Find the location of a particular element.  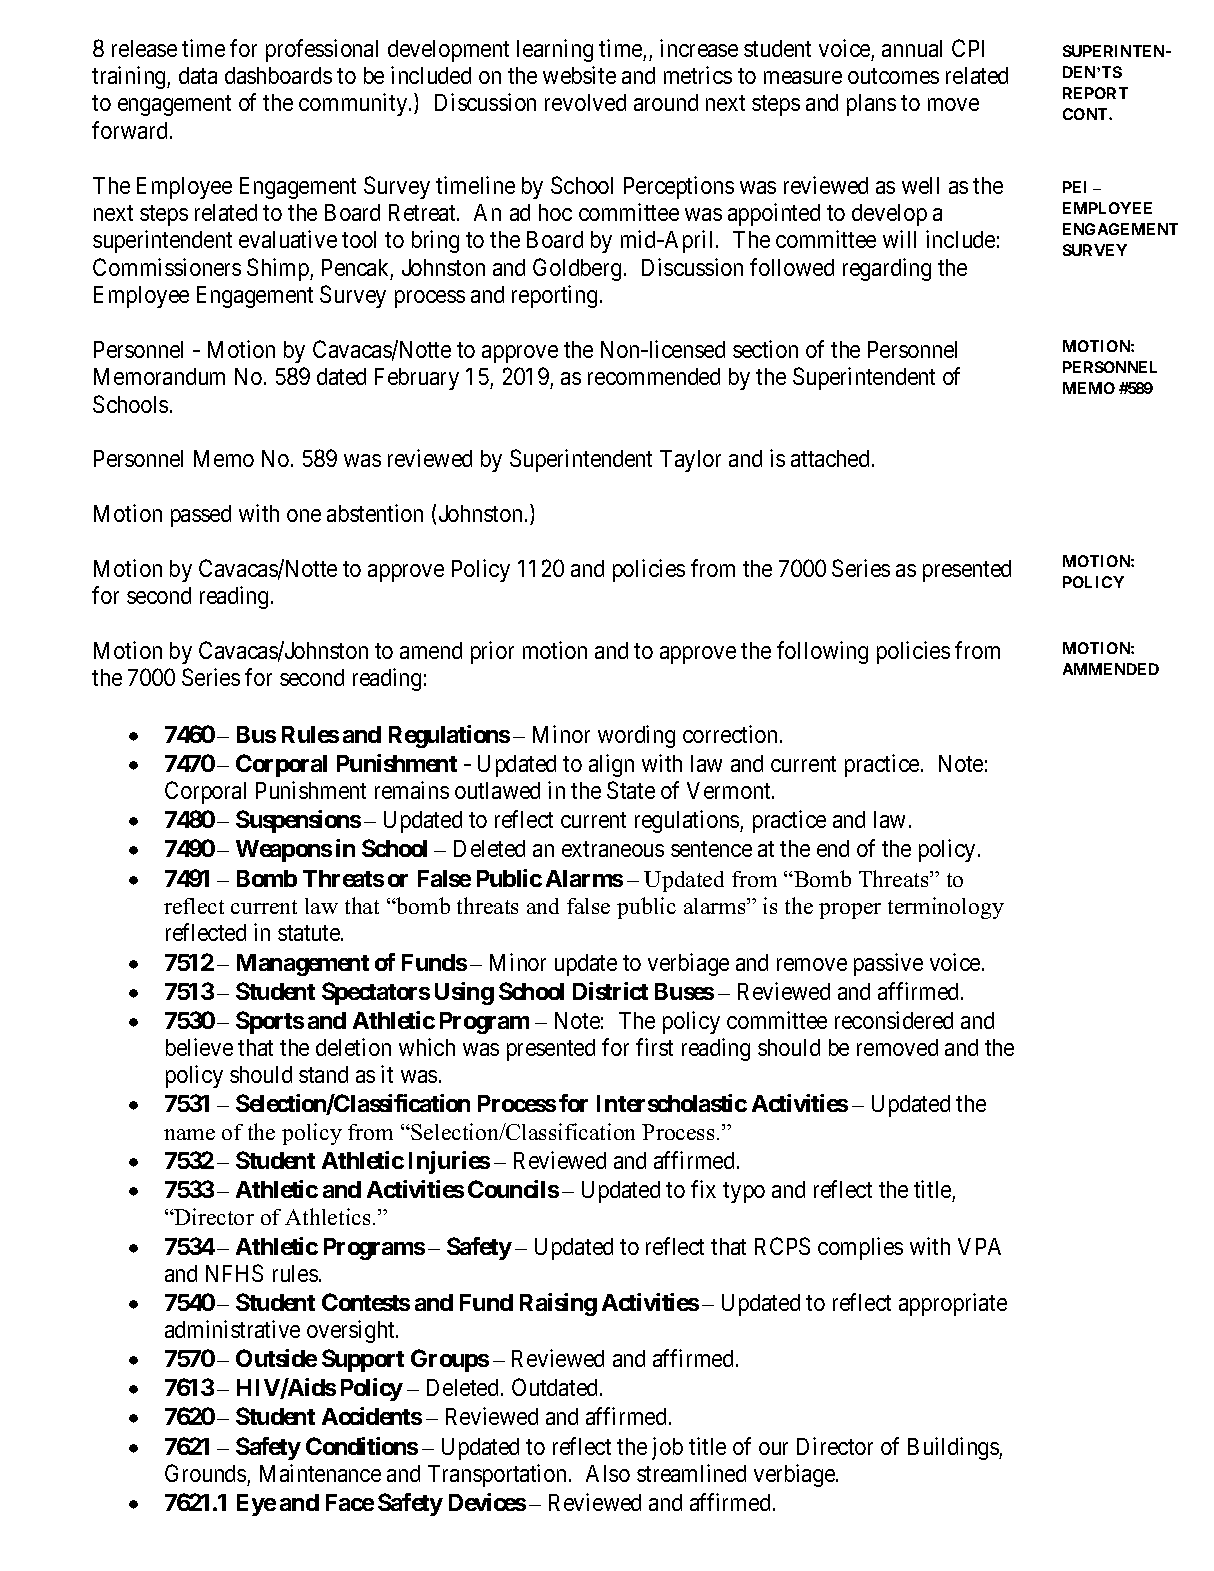

CPI is located at coordinates (968, 48).
